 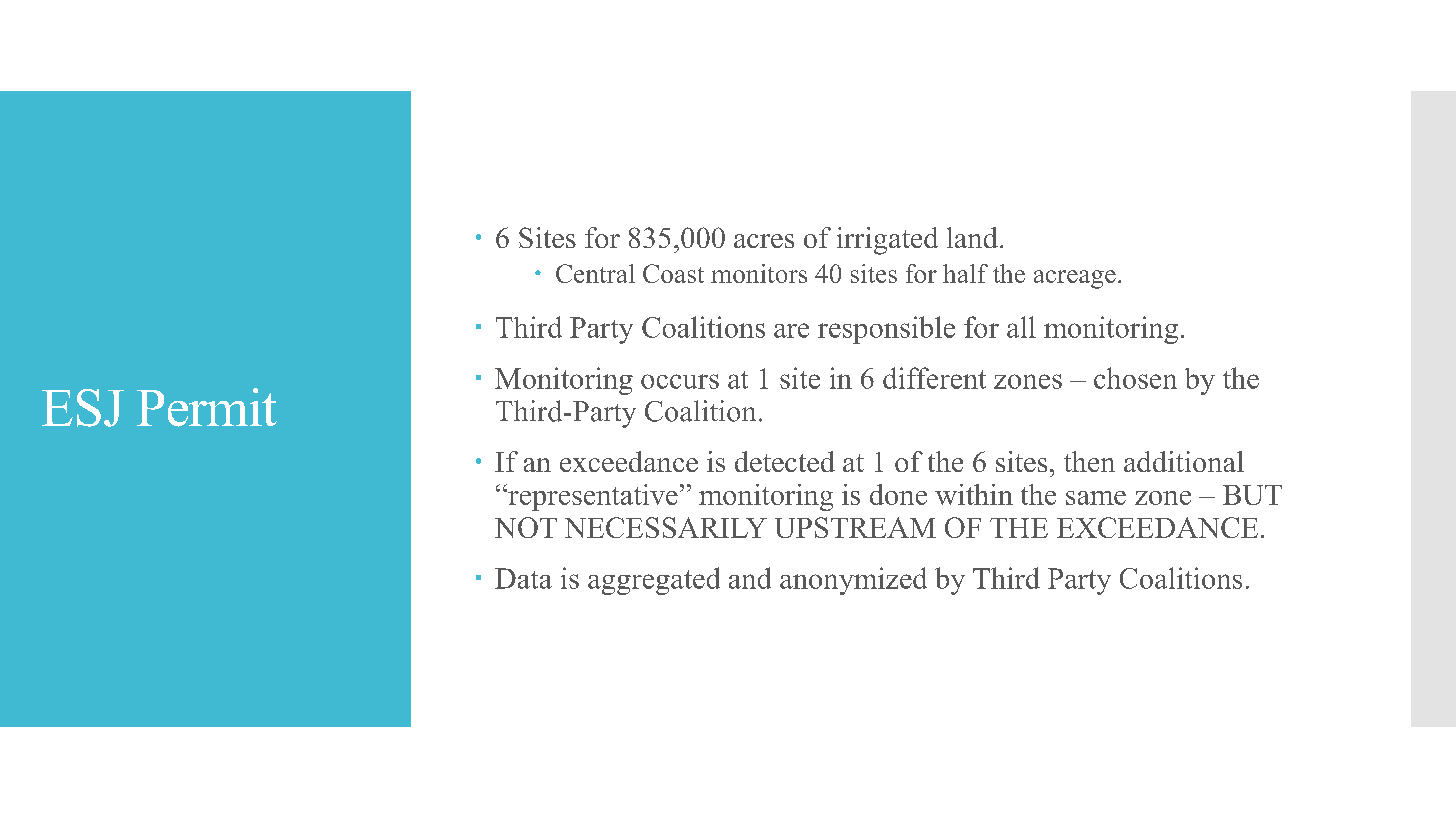 What do you see at coordinates (1021, 327) in the screenshot?
I see `all` at bounding box center [1021, 327].
